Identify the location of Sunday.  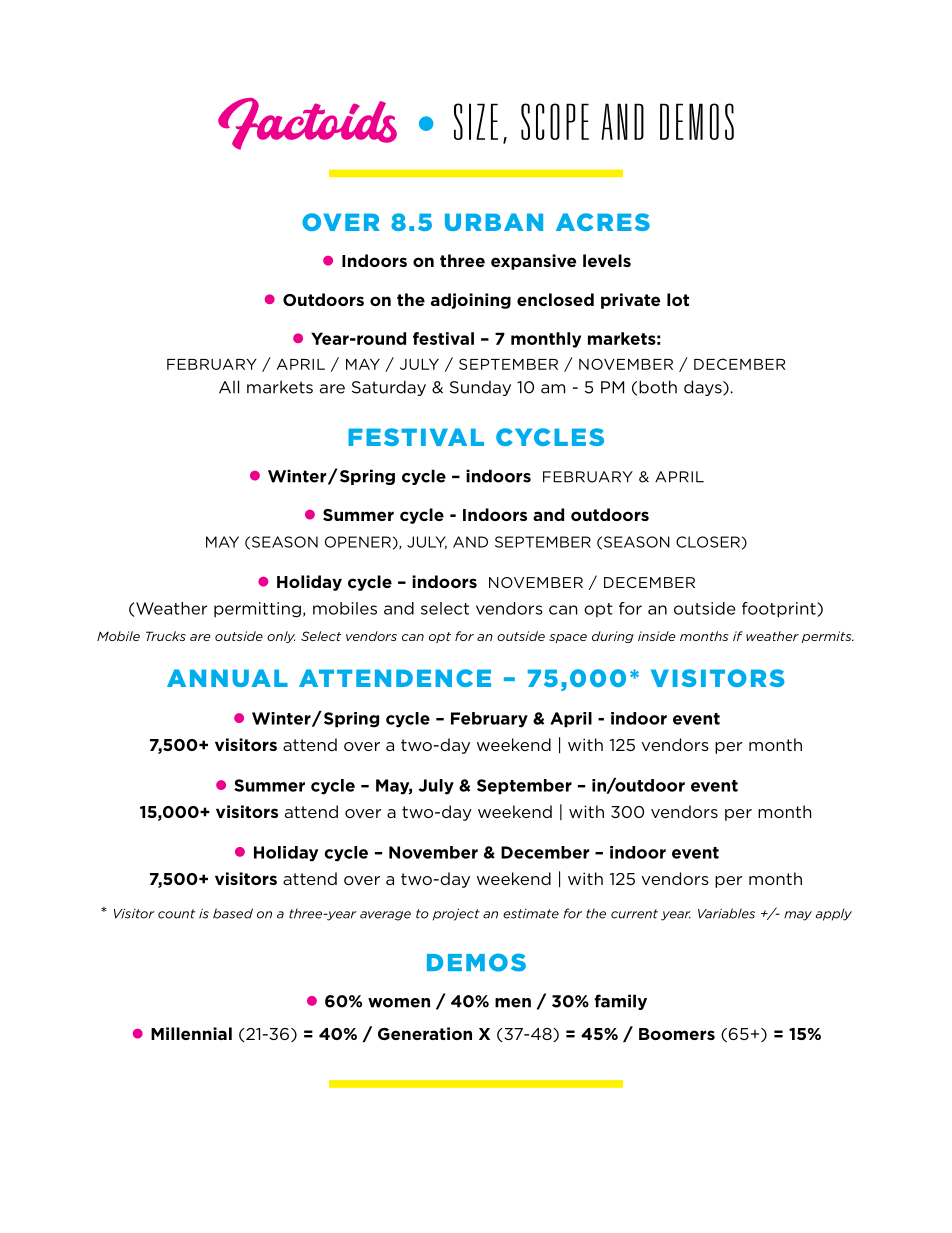
(480, 388).
